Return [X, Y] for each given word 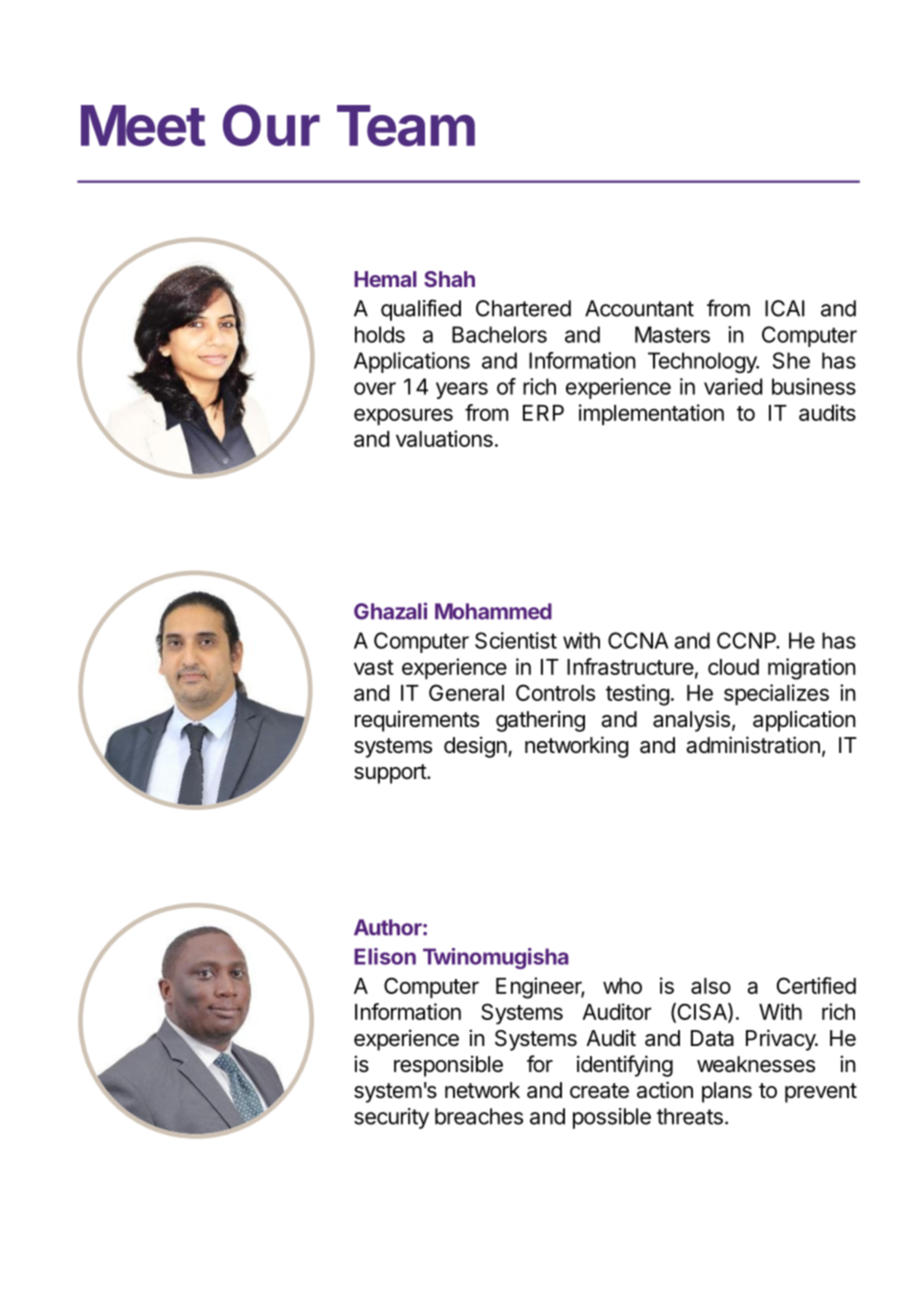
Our [271, 125]
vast [374, 667]
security [391, 1118]
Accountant [639, 308]
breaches [479, 1116]
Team [406, 126]
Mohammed [493, 611]
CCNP [748, 640]
